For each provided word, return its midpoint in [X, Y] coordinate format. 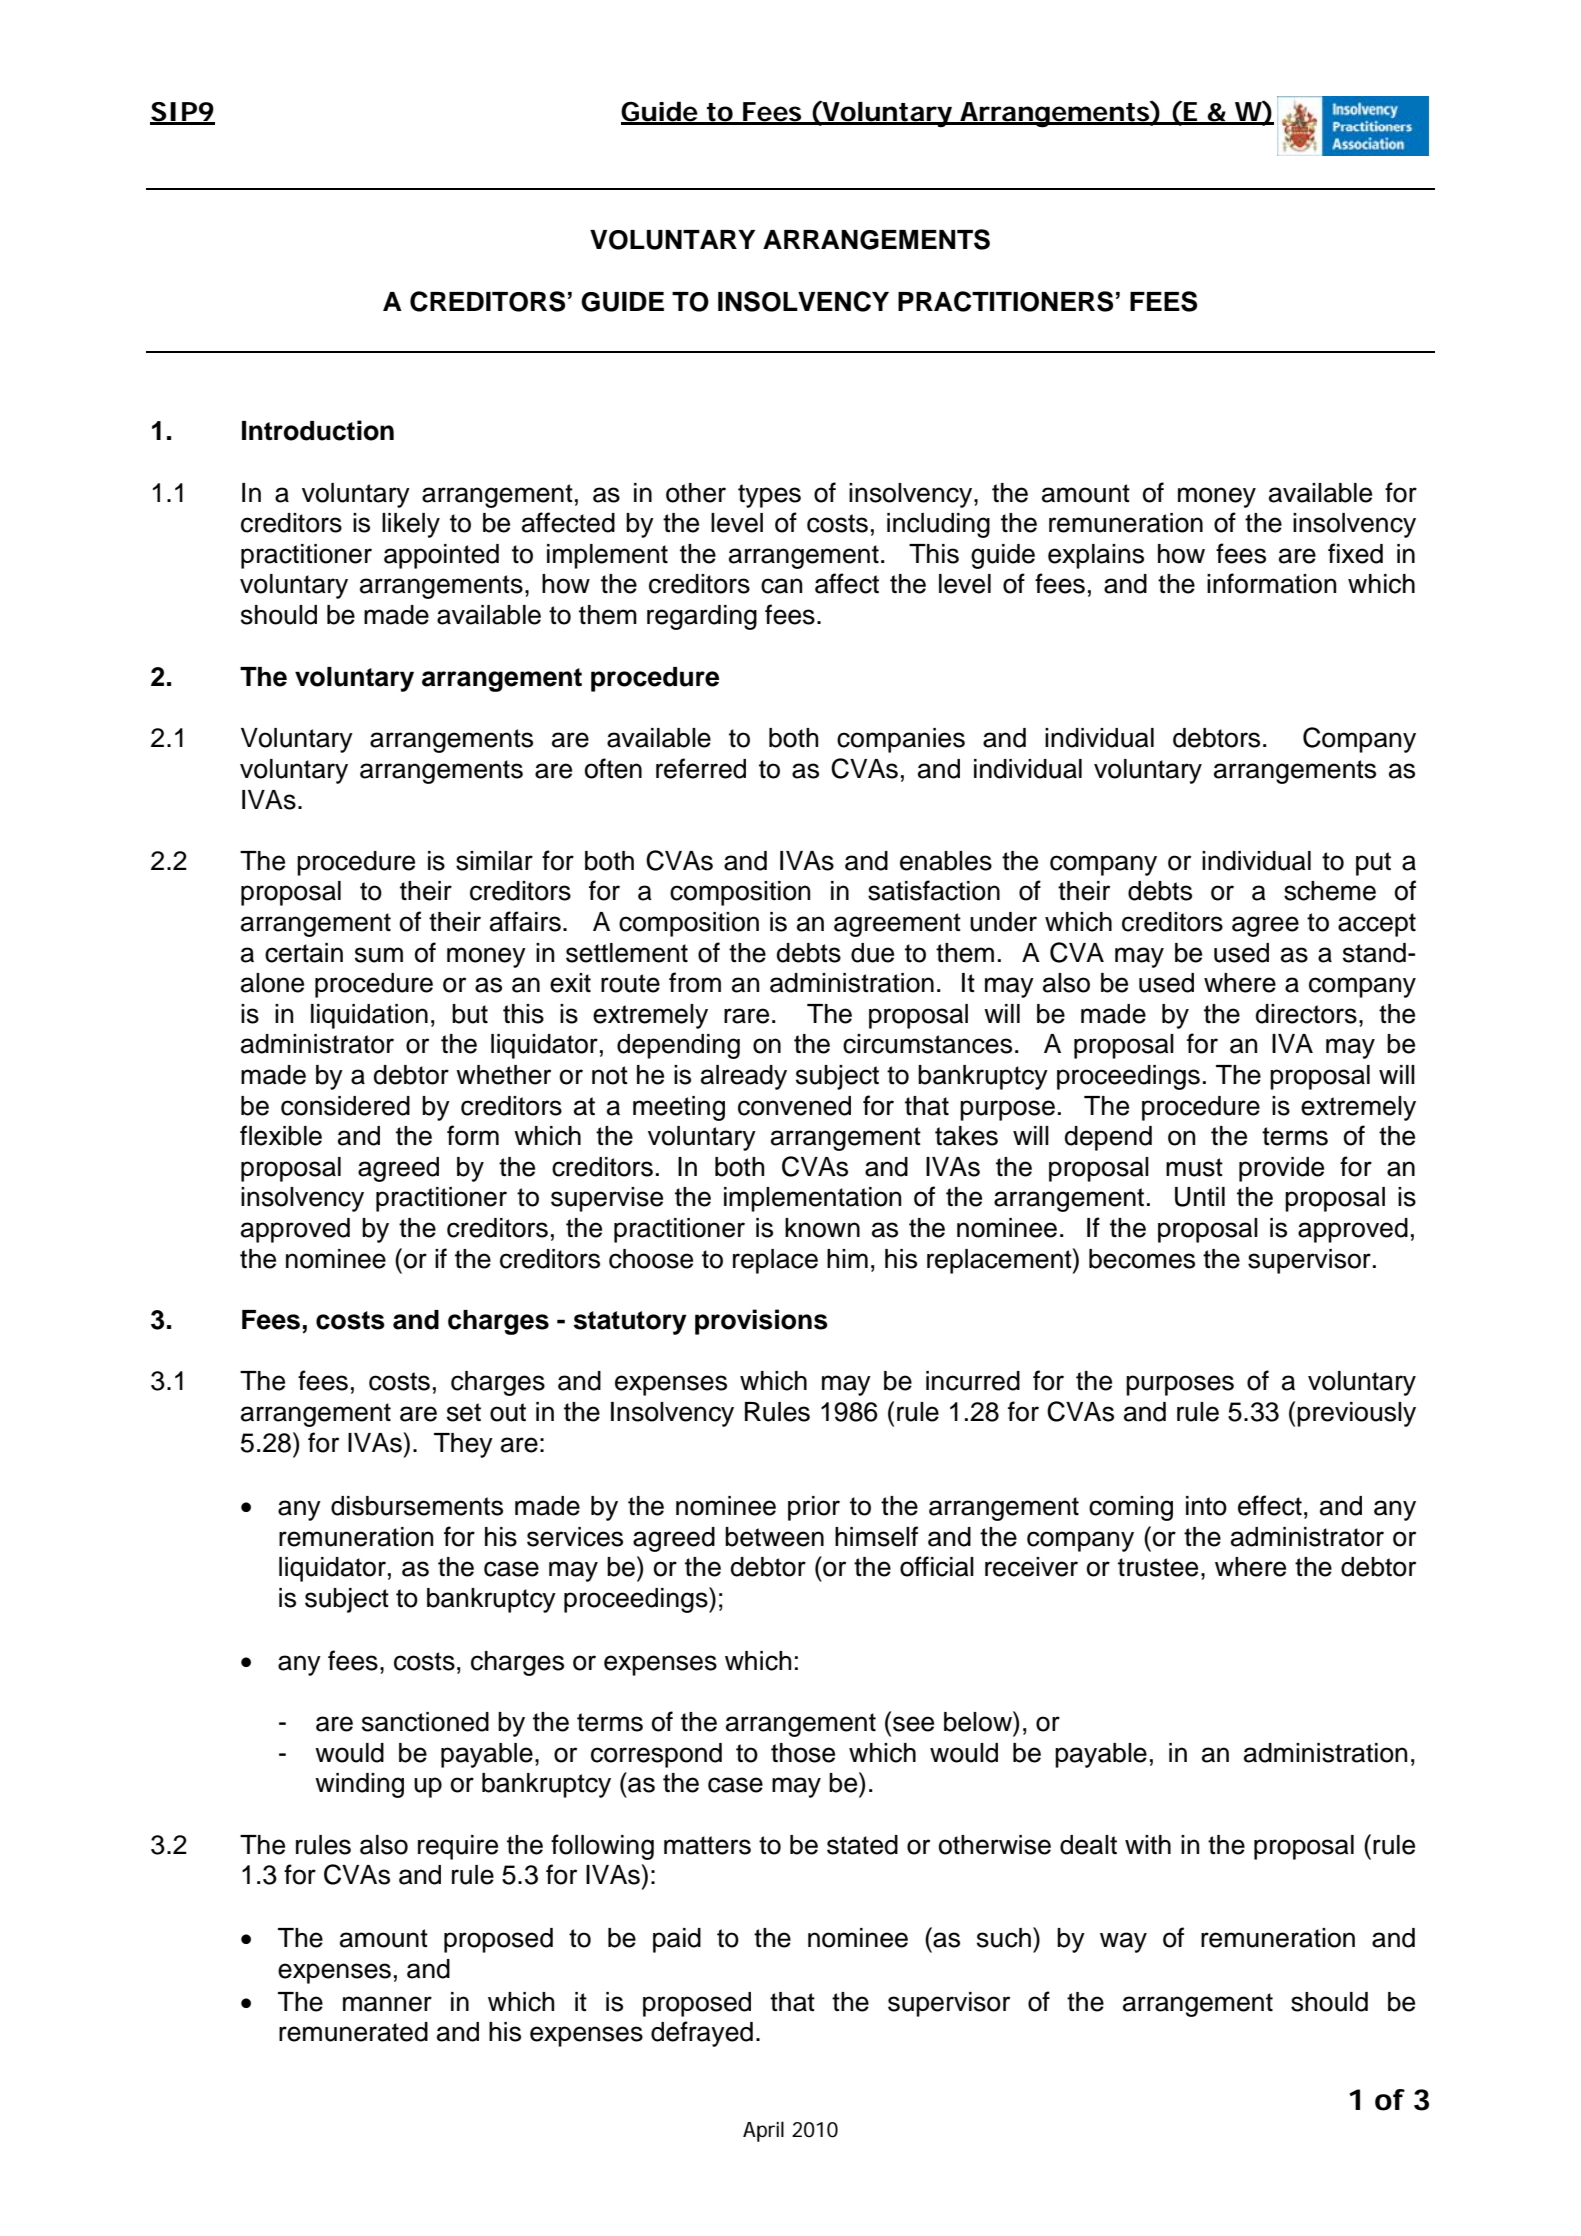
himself [876, 1536]
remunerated [353, 2032]
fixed [1355, 553]
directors [1306, 1014]
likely [411, 525]
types [769, 496]
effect [1270, 1505]
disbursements [417, 1506]
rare [746, 1016]
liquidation [369, 1016]
